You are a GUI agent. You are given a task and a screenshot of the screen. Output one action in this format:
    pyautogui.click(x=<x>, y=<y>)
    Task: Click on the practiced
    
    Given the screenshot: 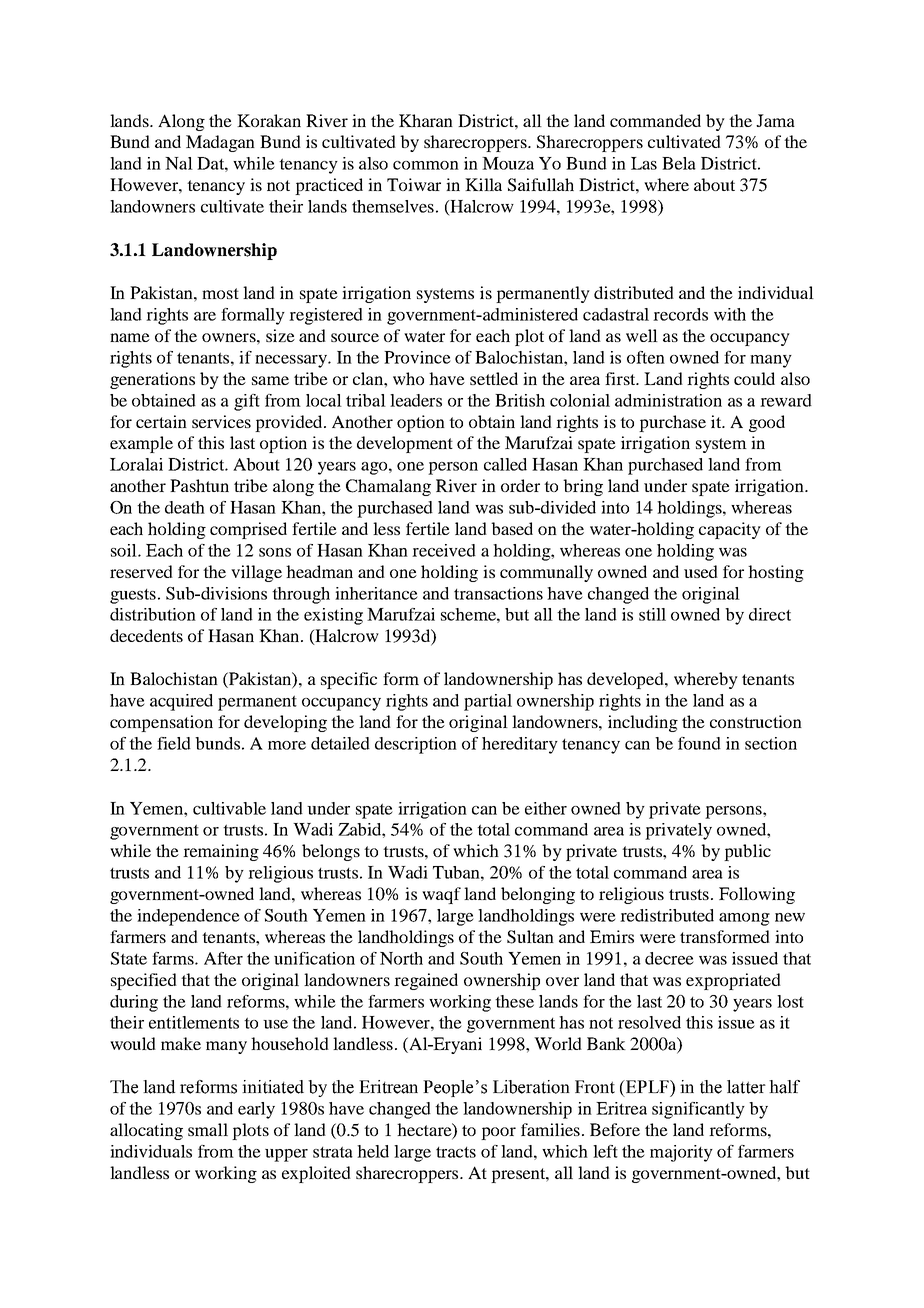 What is the action you would take?
    pyautogui.click(x=329, y=186)
